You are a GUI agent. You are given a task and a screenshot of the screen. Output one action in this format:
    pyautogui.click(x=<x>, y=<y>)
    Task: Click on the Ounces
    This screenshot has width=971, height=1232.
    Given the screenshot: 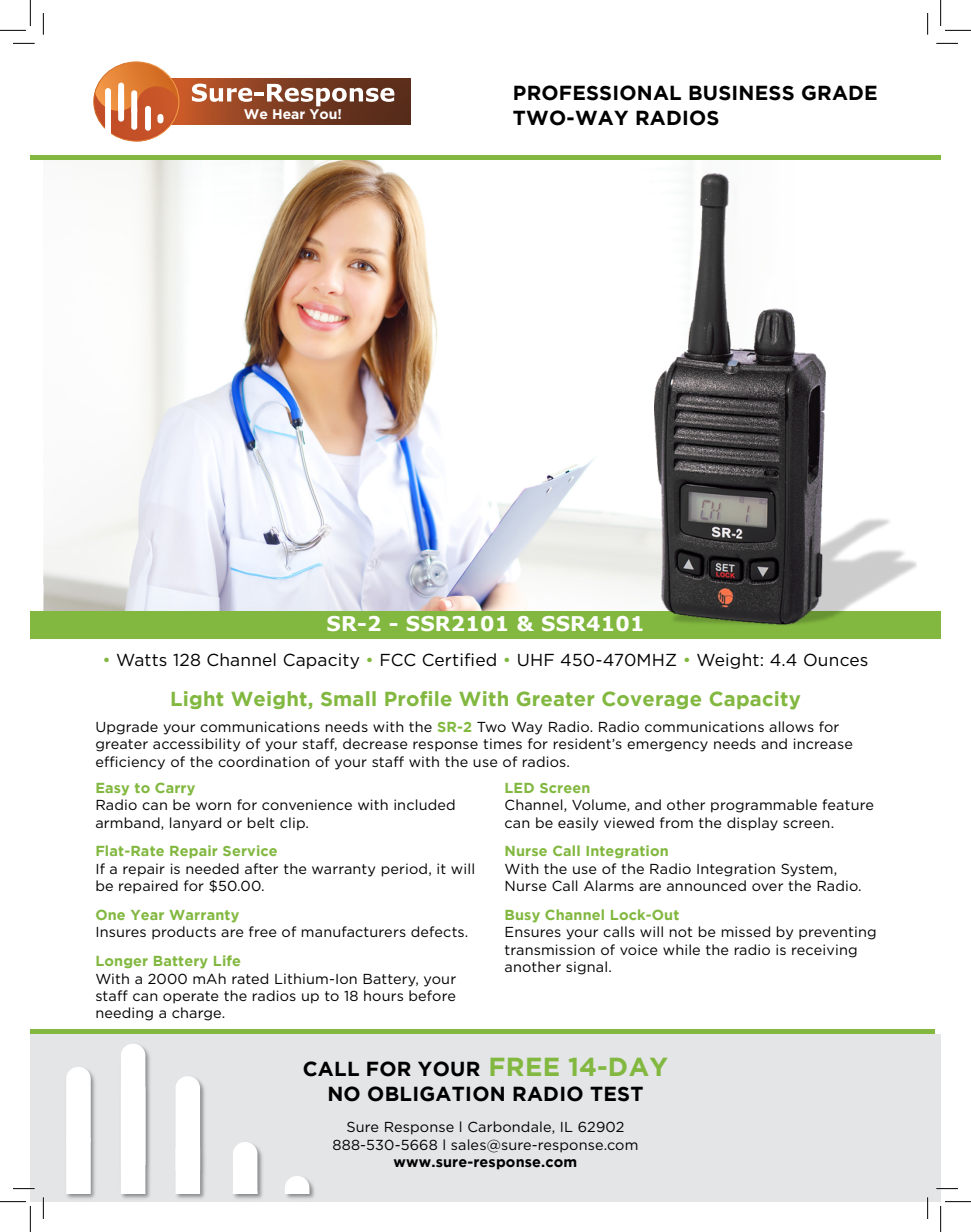 What is the action you would take?
    pyautogui.click(x=836, y=660)
